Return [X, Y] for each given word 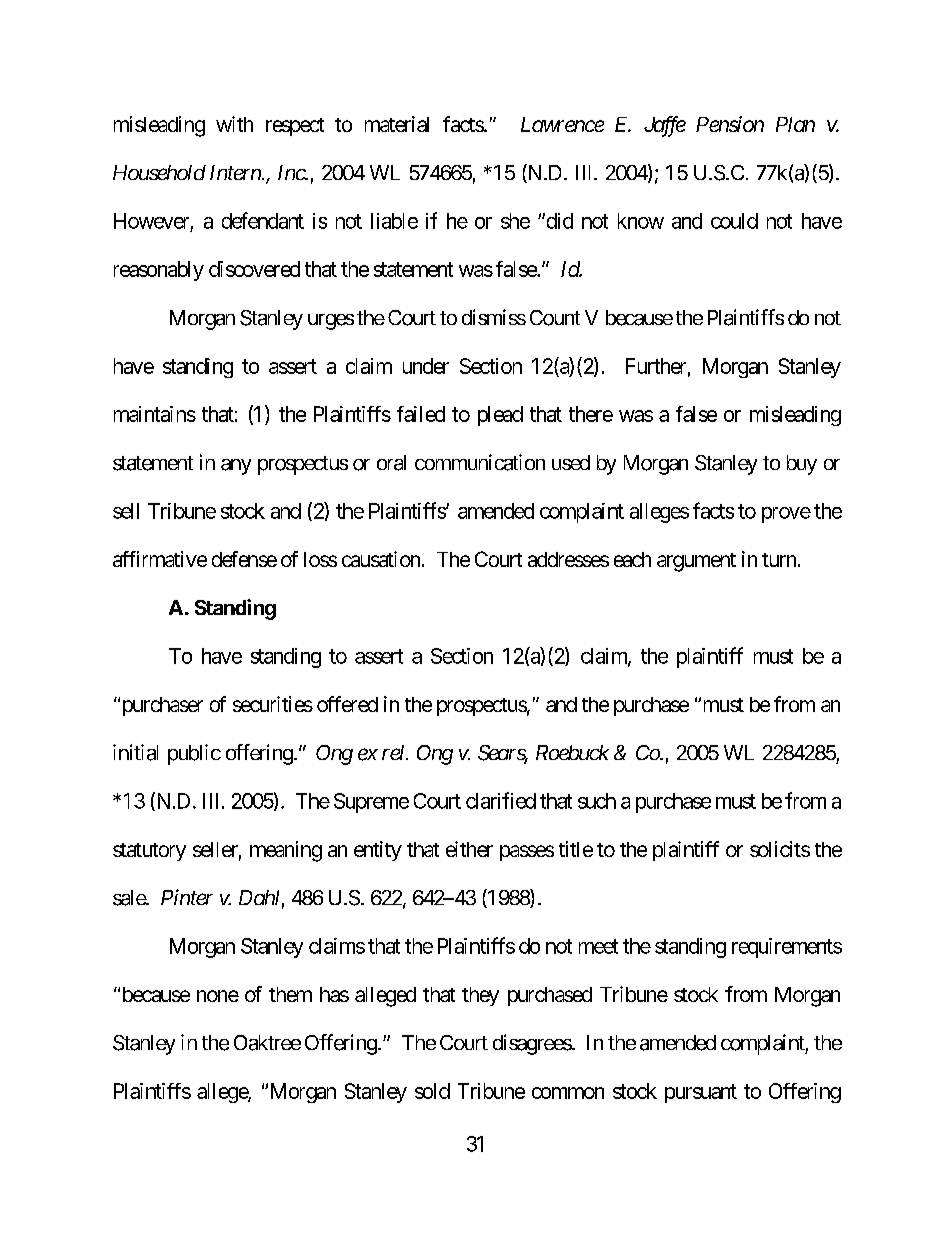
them [290, 994]
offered [347, 704]
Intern [236, 172]
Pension [730, 124]
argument [696, 562]
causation [381, 559]
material [397, 124]
